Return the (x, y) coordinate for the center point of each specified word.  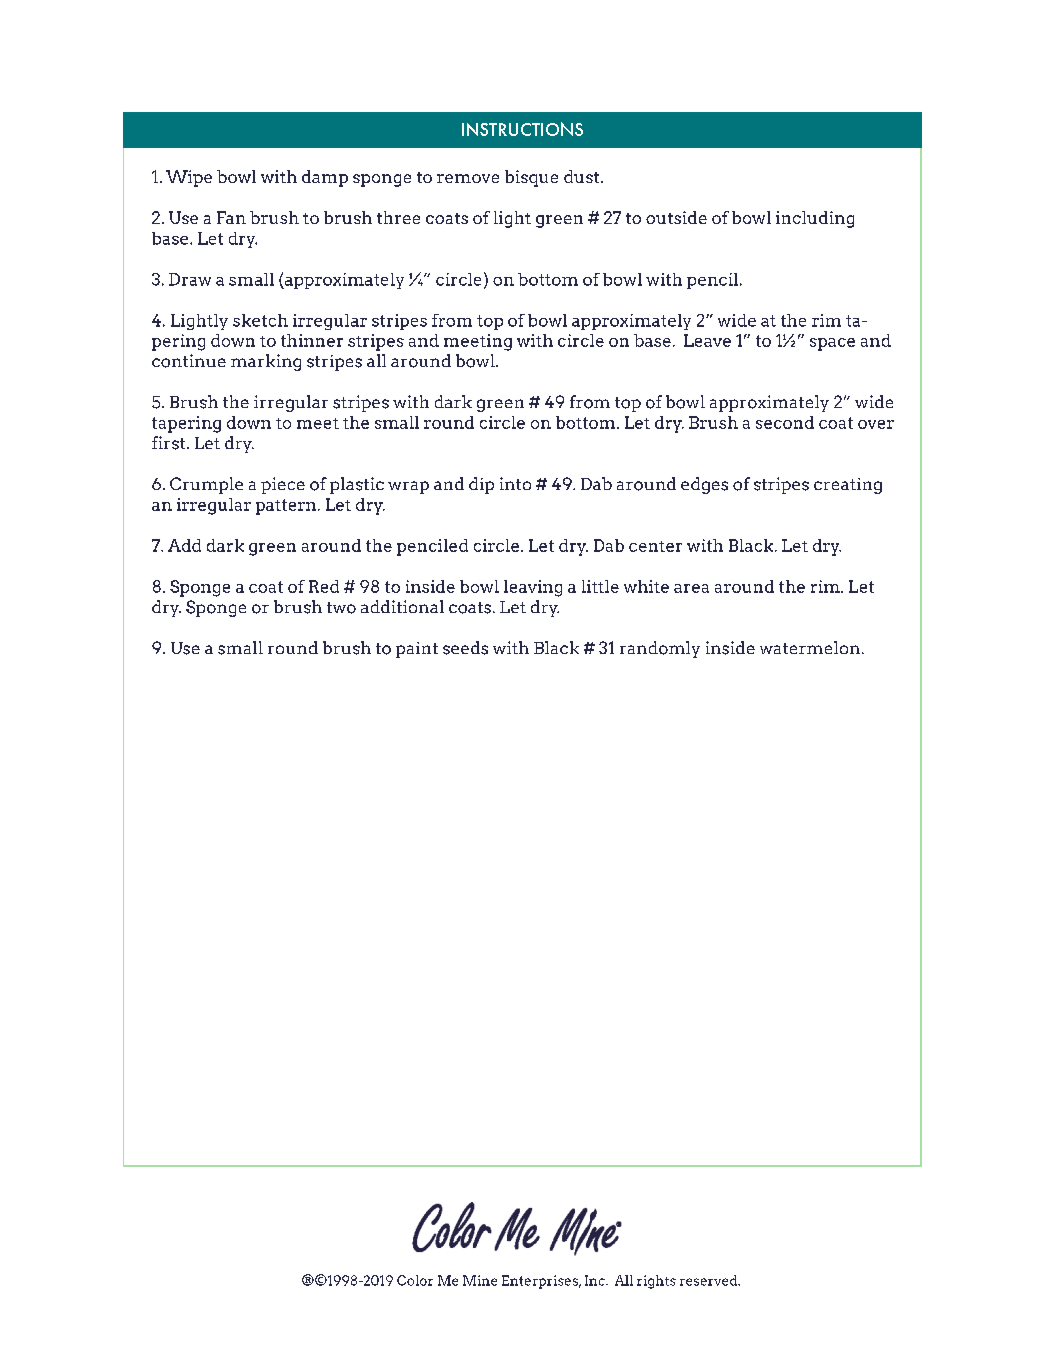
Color (415, 1280)
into (515, 483)
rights (656, 1282)
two (341, 608)
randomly (660, 649)
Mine (480, 1280)
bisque (531, 178)
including (815, 219)
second (785, 422)
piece (283, 485)
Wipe (189, 178)
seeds (465, 648)
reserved (710, 1280)
